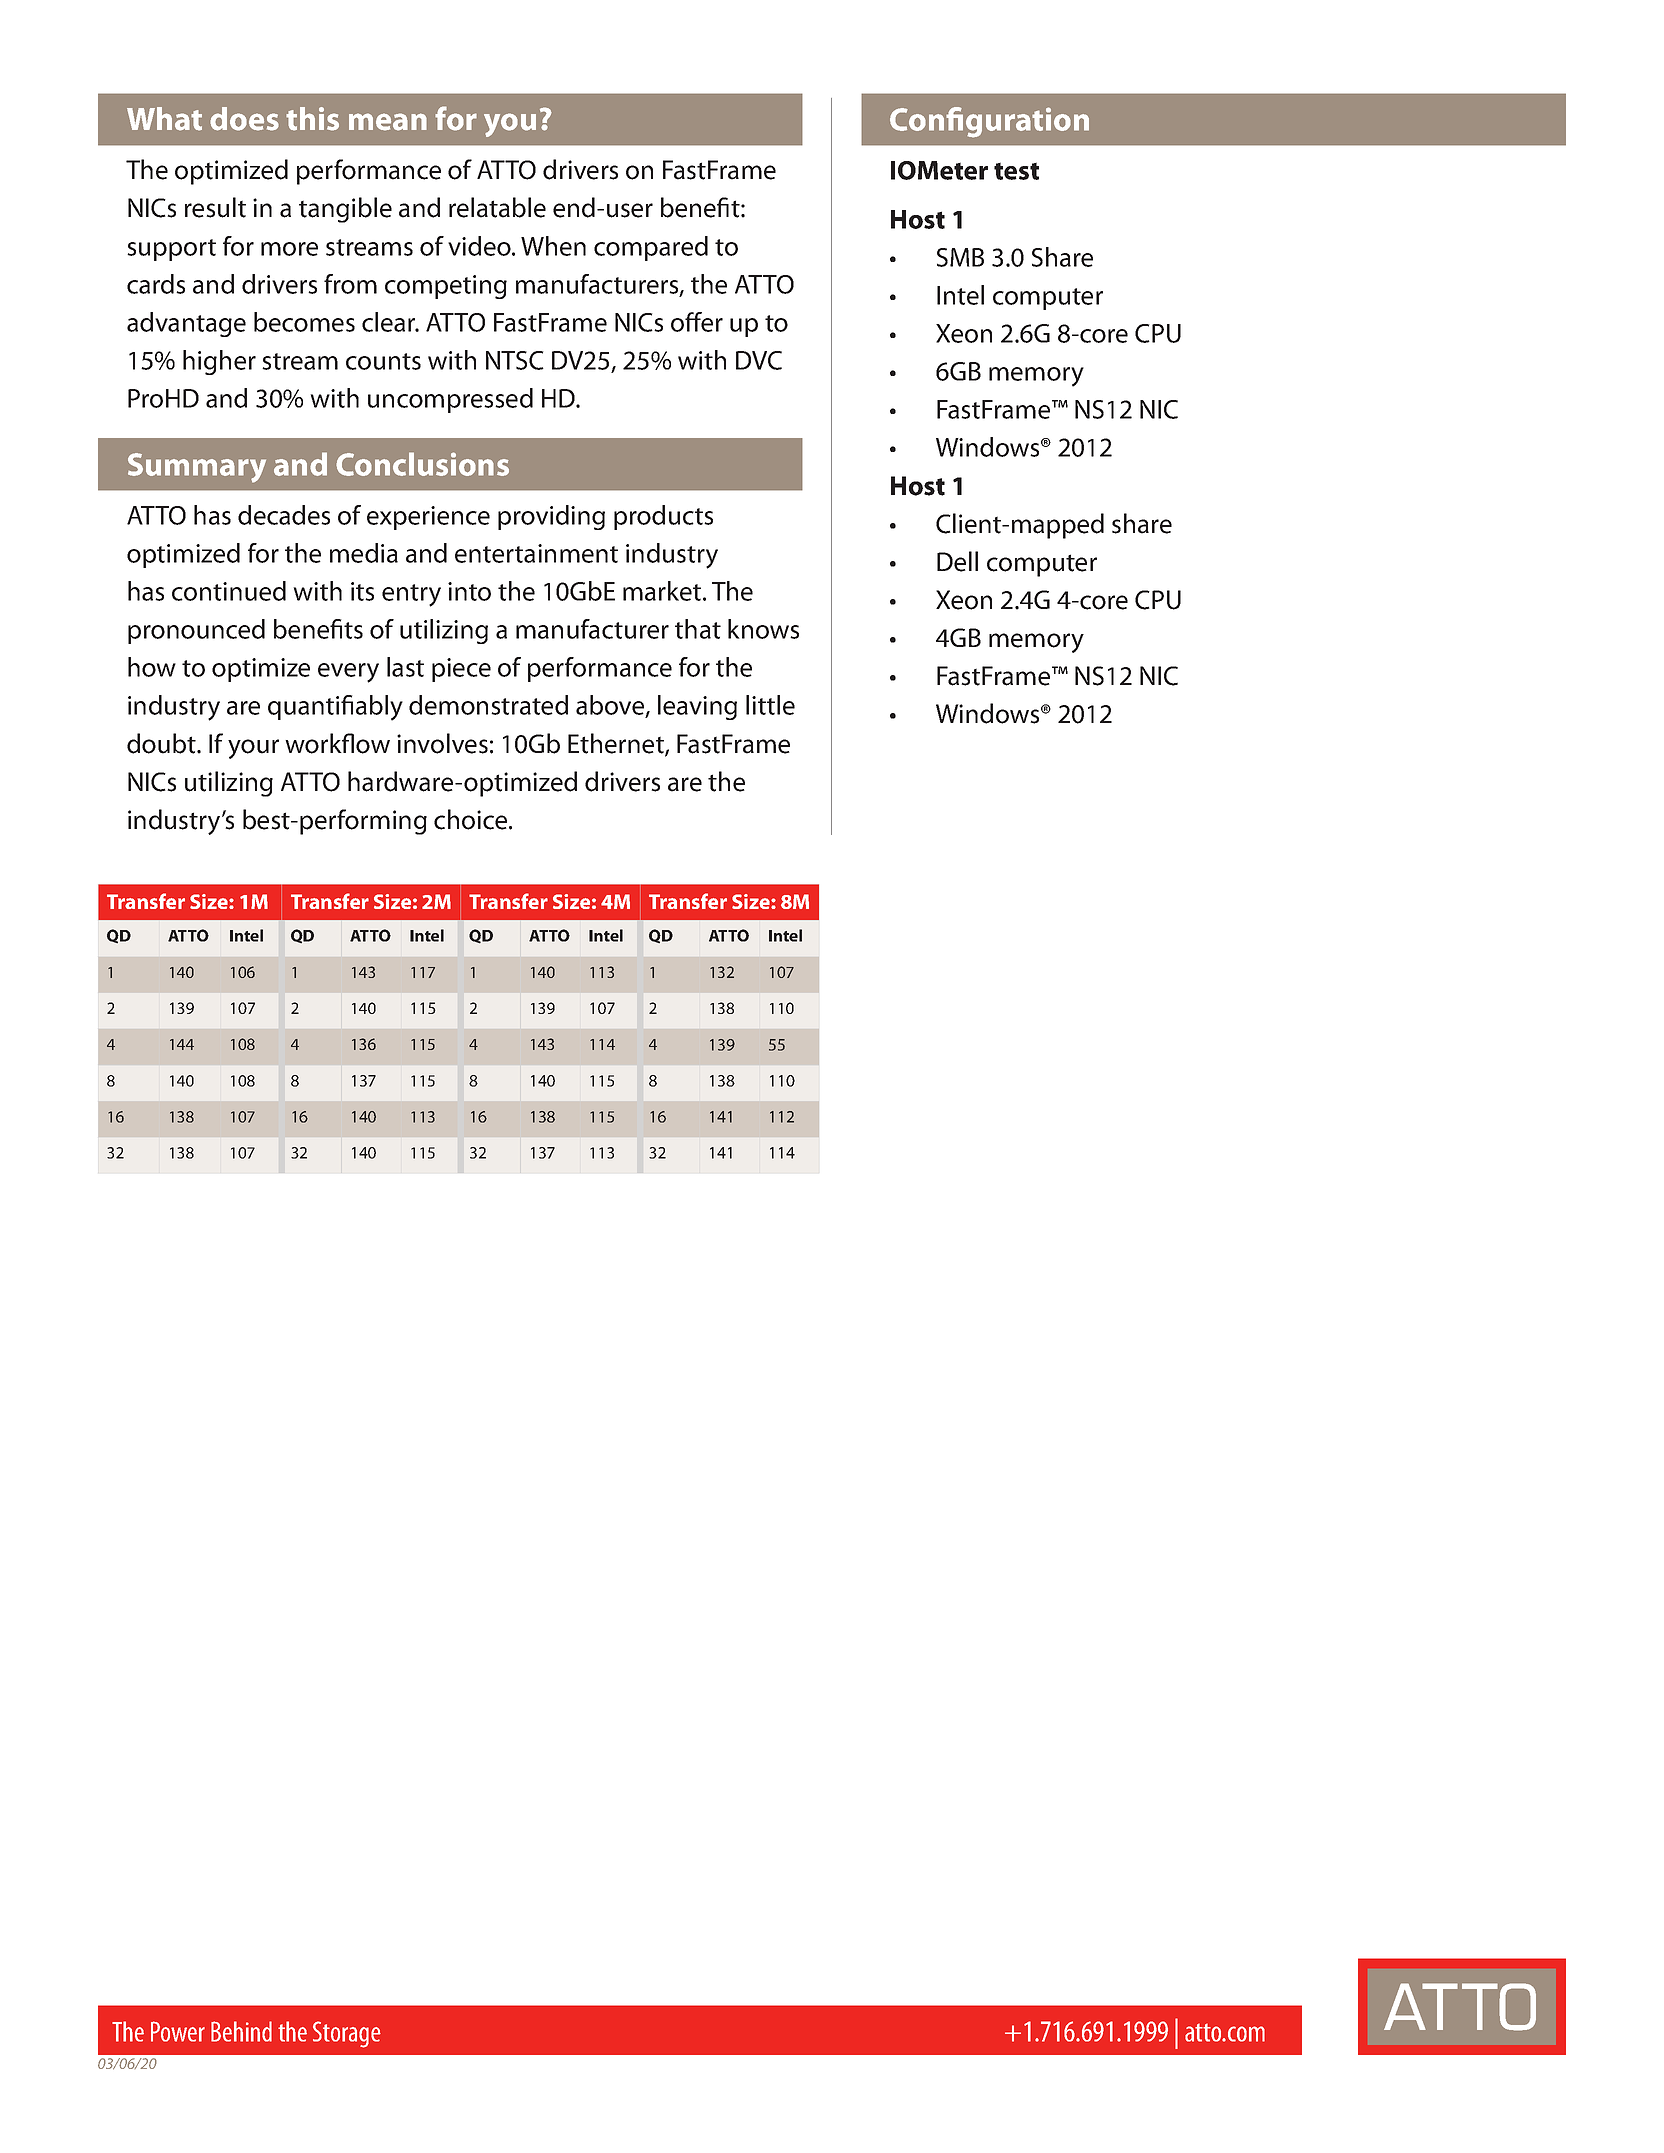 The height and width of the screenshot is (2153, 1664). Describe the element at coordinates (960, 257) in the screenshot. I see `SMB` at that location.
